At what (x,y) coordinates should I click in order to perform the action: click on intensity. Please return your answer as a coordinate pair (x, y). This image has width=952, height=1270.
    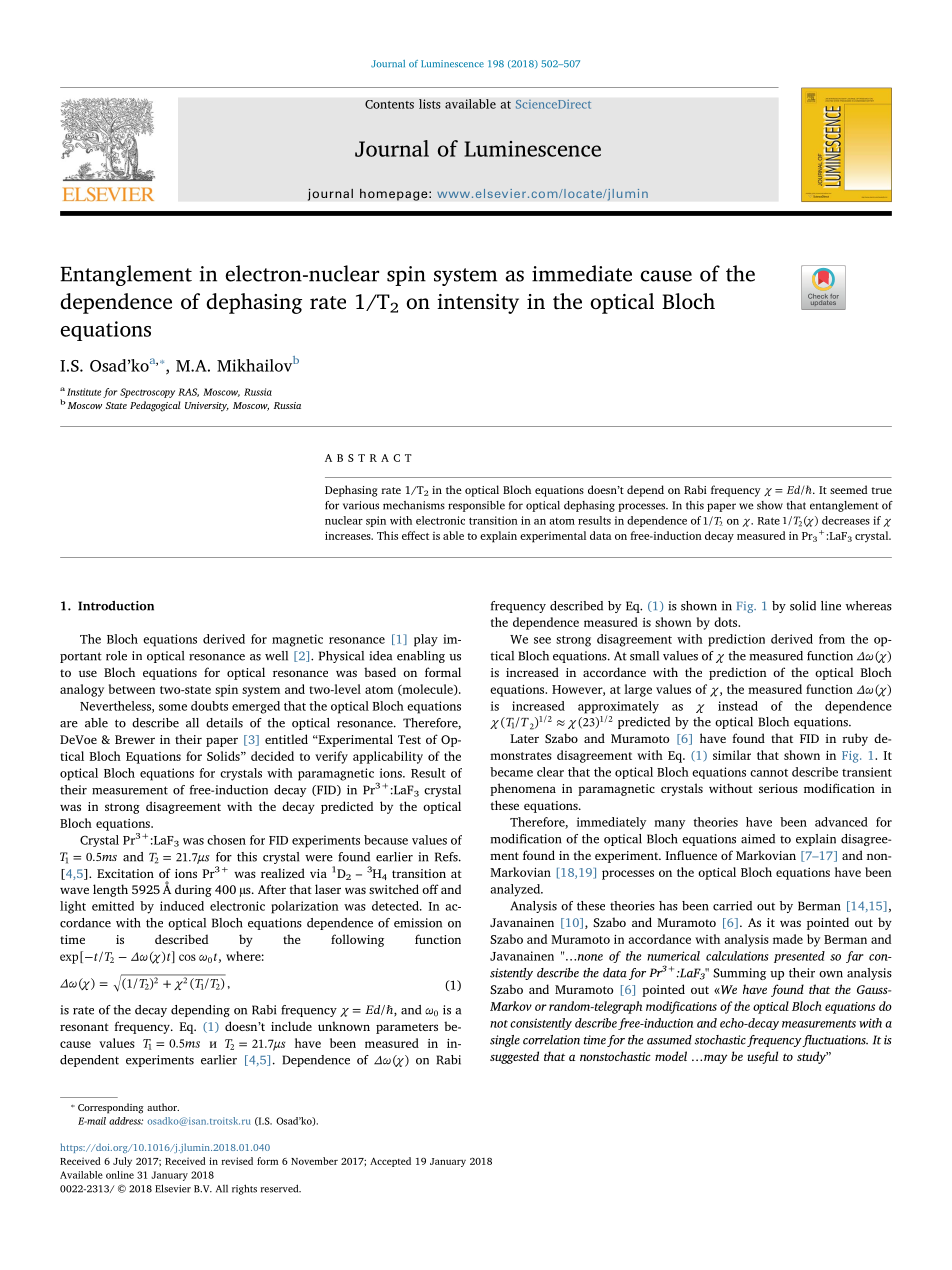
    Looking at the image, I should click on (478, 304).
